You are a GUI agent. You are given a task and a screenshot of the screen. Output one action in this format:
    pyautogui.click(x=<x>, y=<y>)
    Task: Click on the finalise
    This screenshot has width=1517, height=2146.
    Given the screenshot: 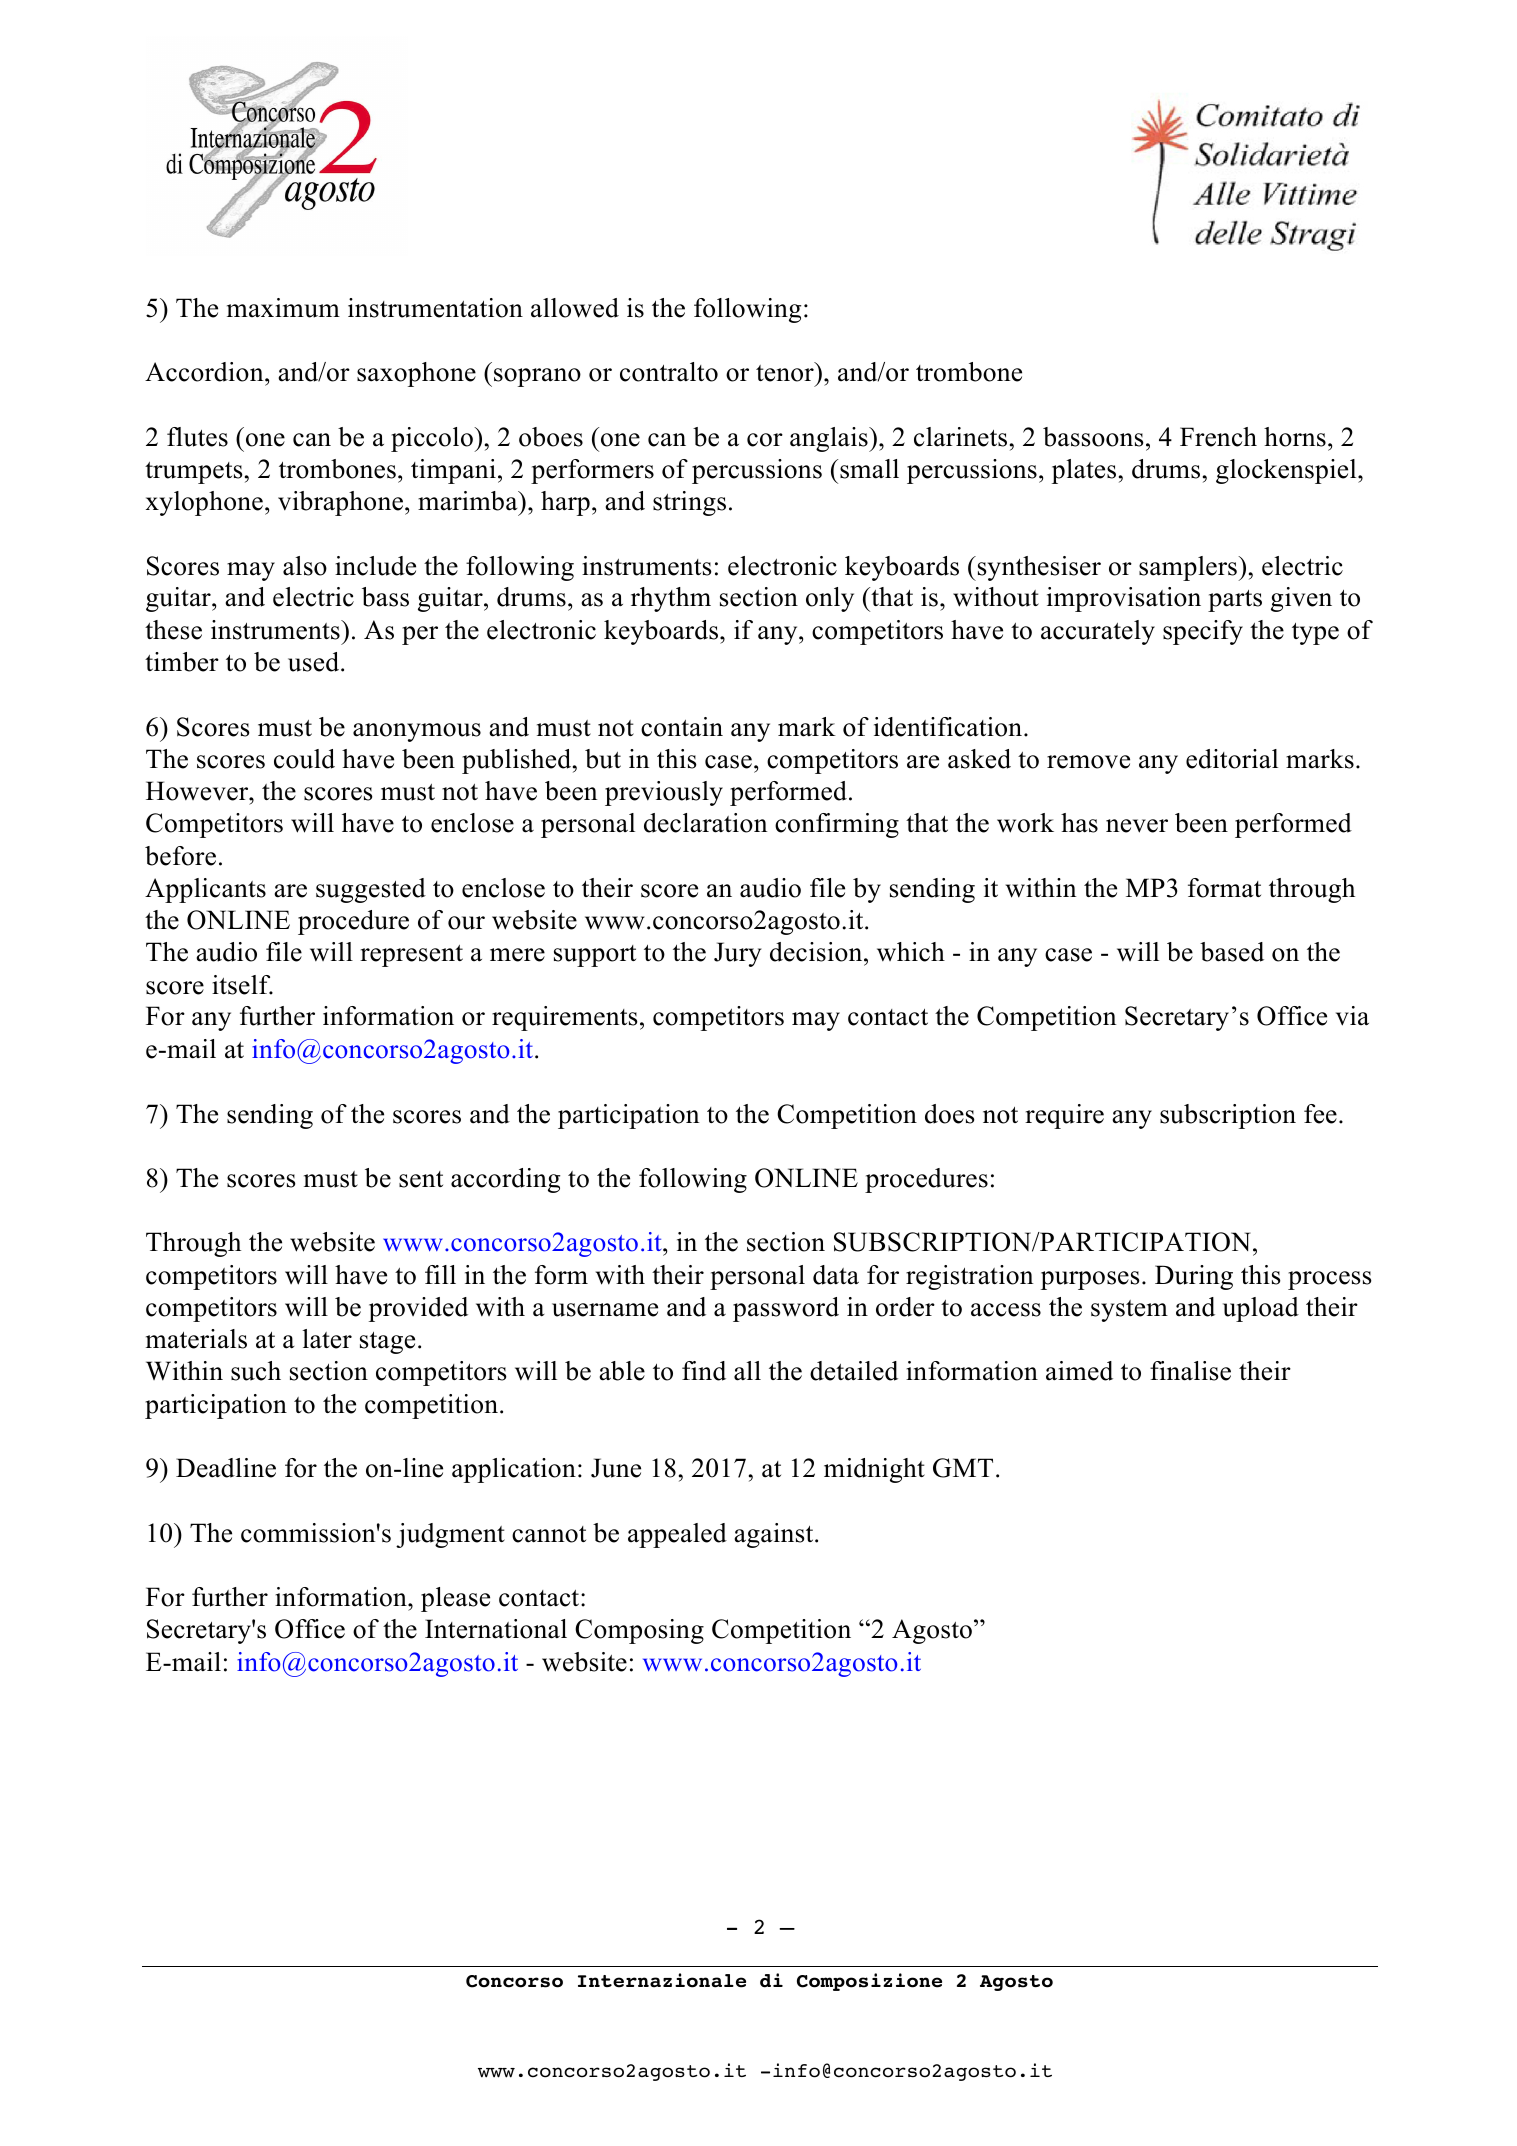 What is the action you would take?
    pyautogui.click(x=1190, y=1371)
